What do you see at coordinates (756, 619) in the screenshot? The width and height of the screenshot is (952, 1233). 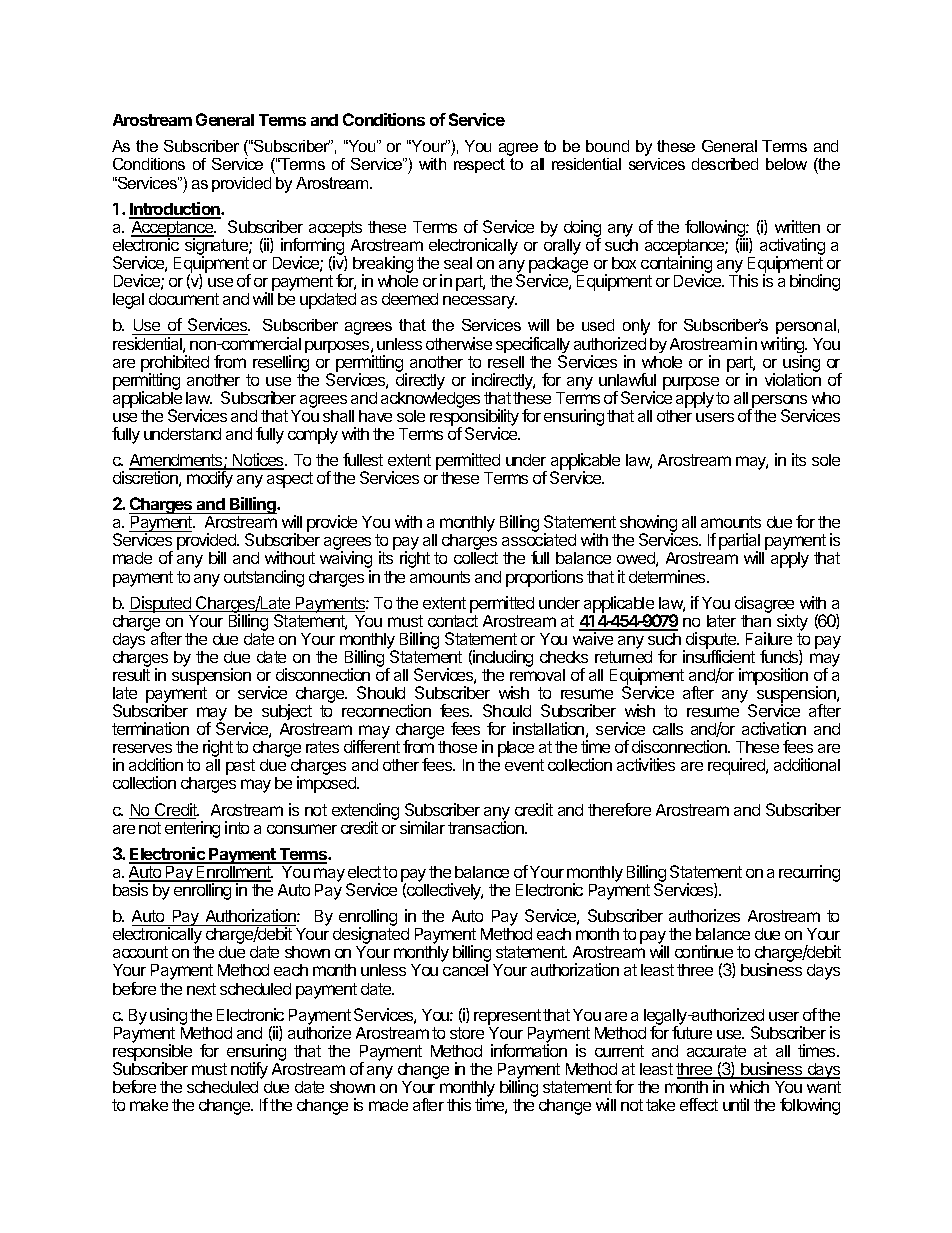 I see `than` at bounding box center [756, 619].
